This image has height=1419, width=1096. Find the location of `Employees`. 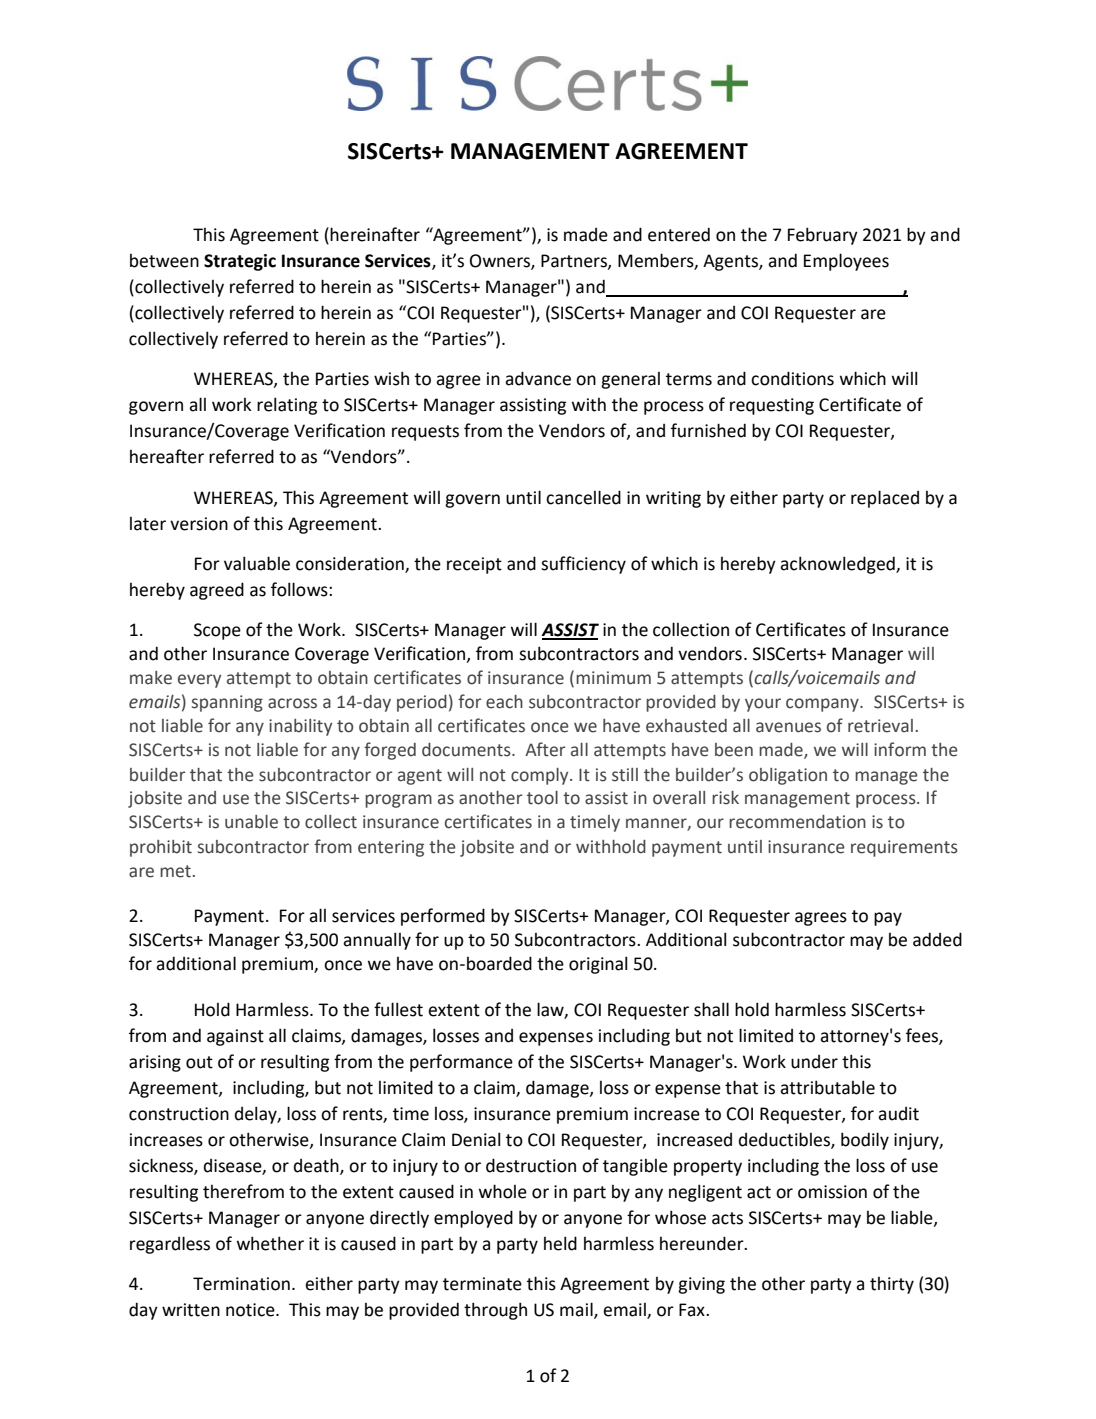

Employees is located at coordinates (846, 262).
